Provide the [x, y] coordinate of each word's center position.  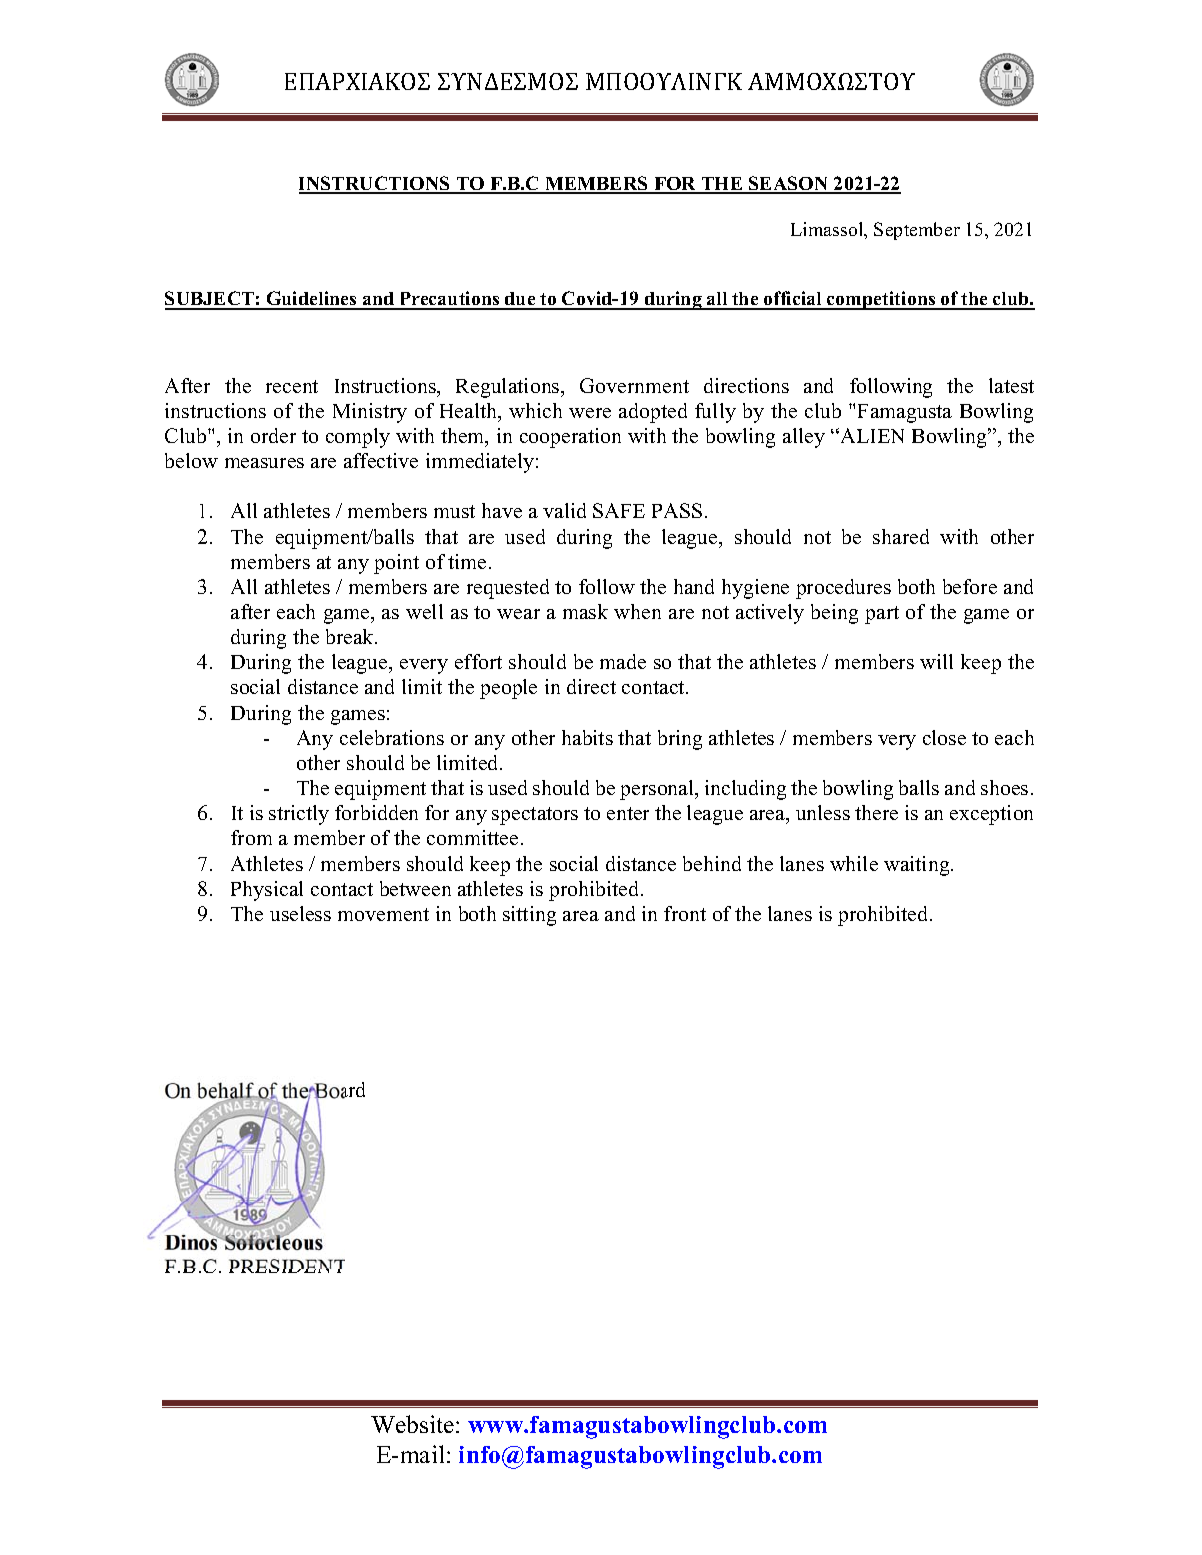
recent [292, 386]
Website [412, 1424]
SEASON [789, 184]
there [876, 812]
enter [628, 813]
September [917, 231]
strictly [299, 815]
